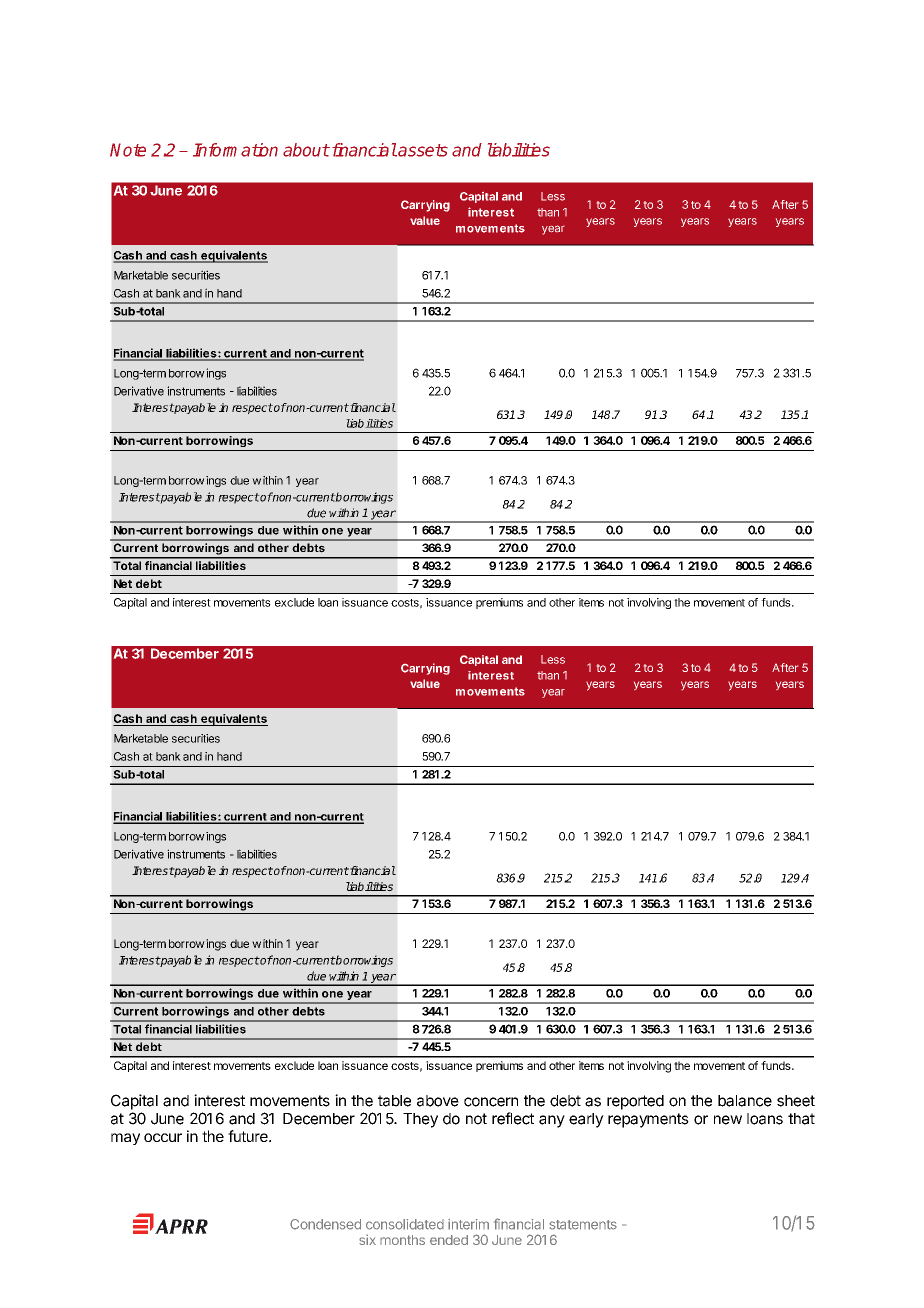  I want to click on interim, so click(468, 1224).
